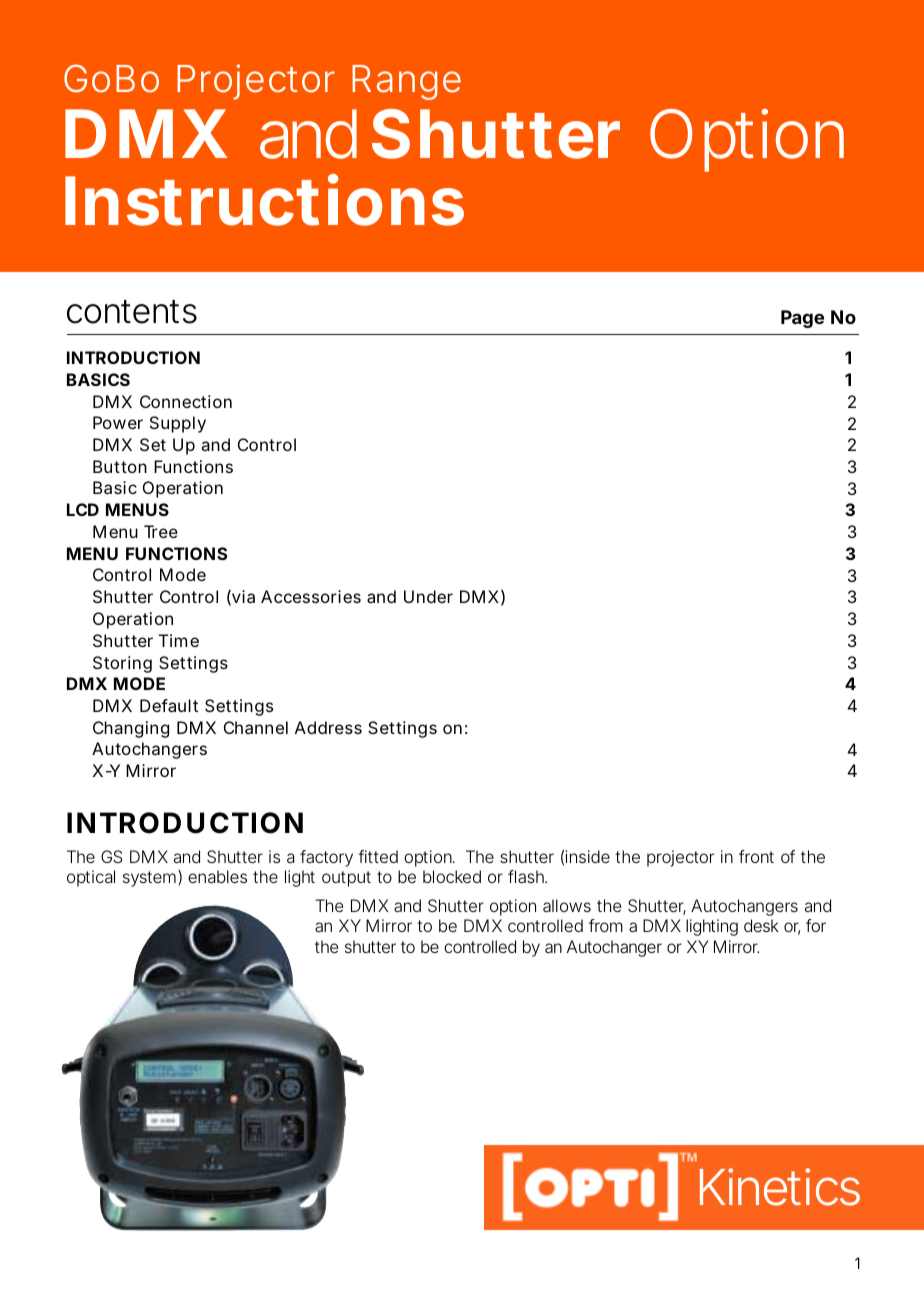 Image resolution: width=924 pixels, height=1308 pixels. I want to click on Kinetics, so click(780, 1187).
